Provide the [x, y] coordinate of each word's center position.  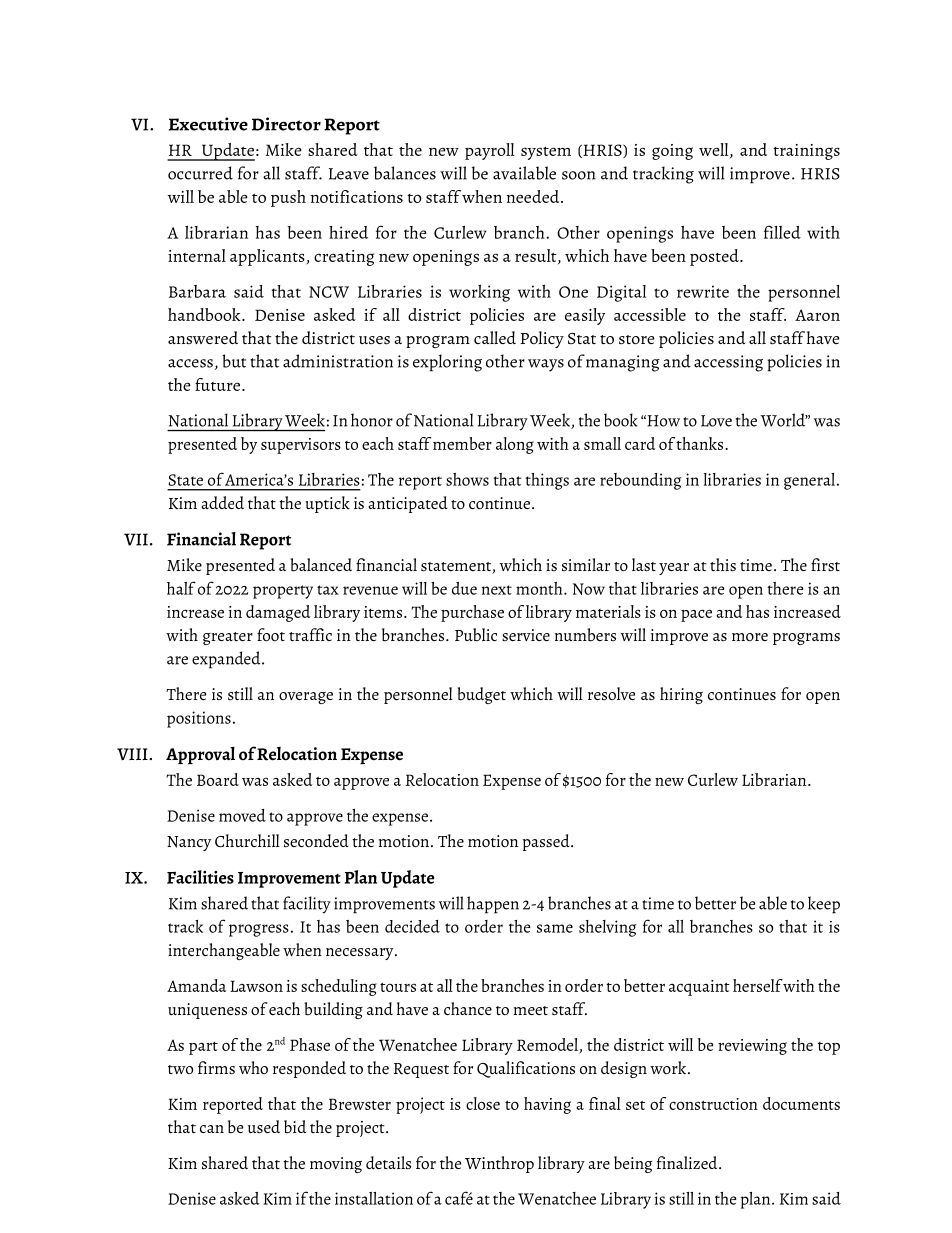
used [264, 1126]
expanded [227, 660]
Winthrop [499, 1164]
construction [713, 1104]
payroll [489, 151]
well [715, 150]
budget [481, 695]
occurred [200, 173]
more [750, 637]
